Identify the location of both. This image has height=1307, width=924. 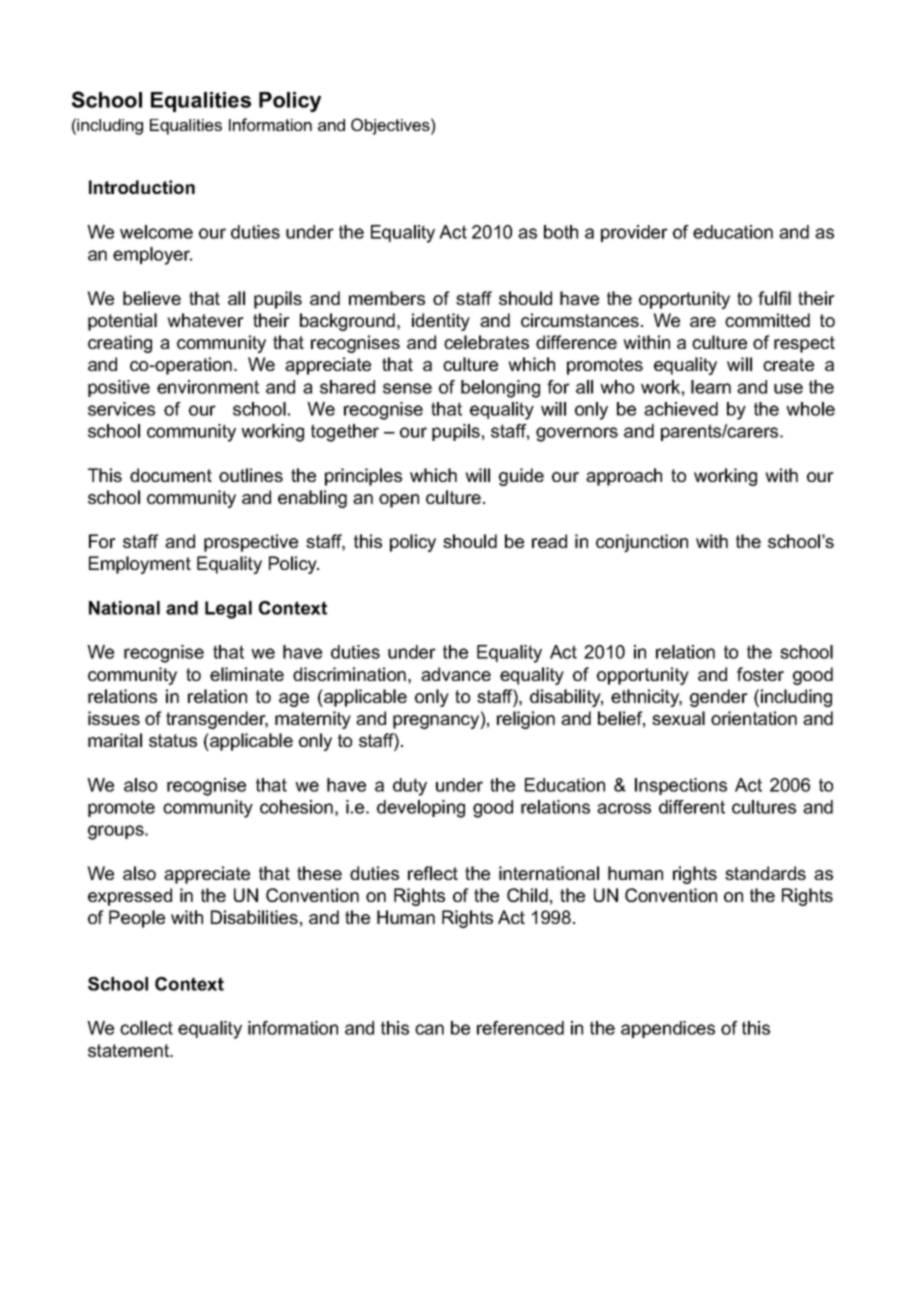
(561, 232).
